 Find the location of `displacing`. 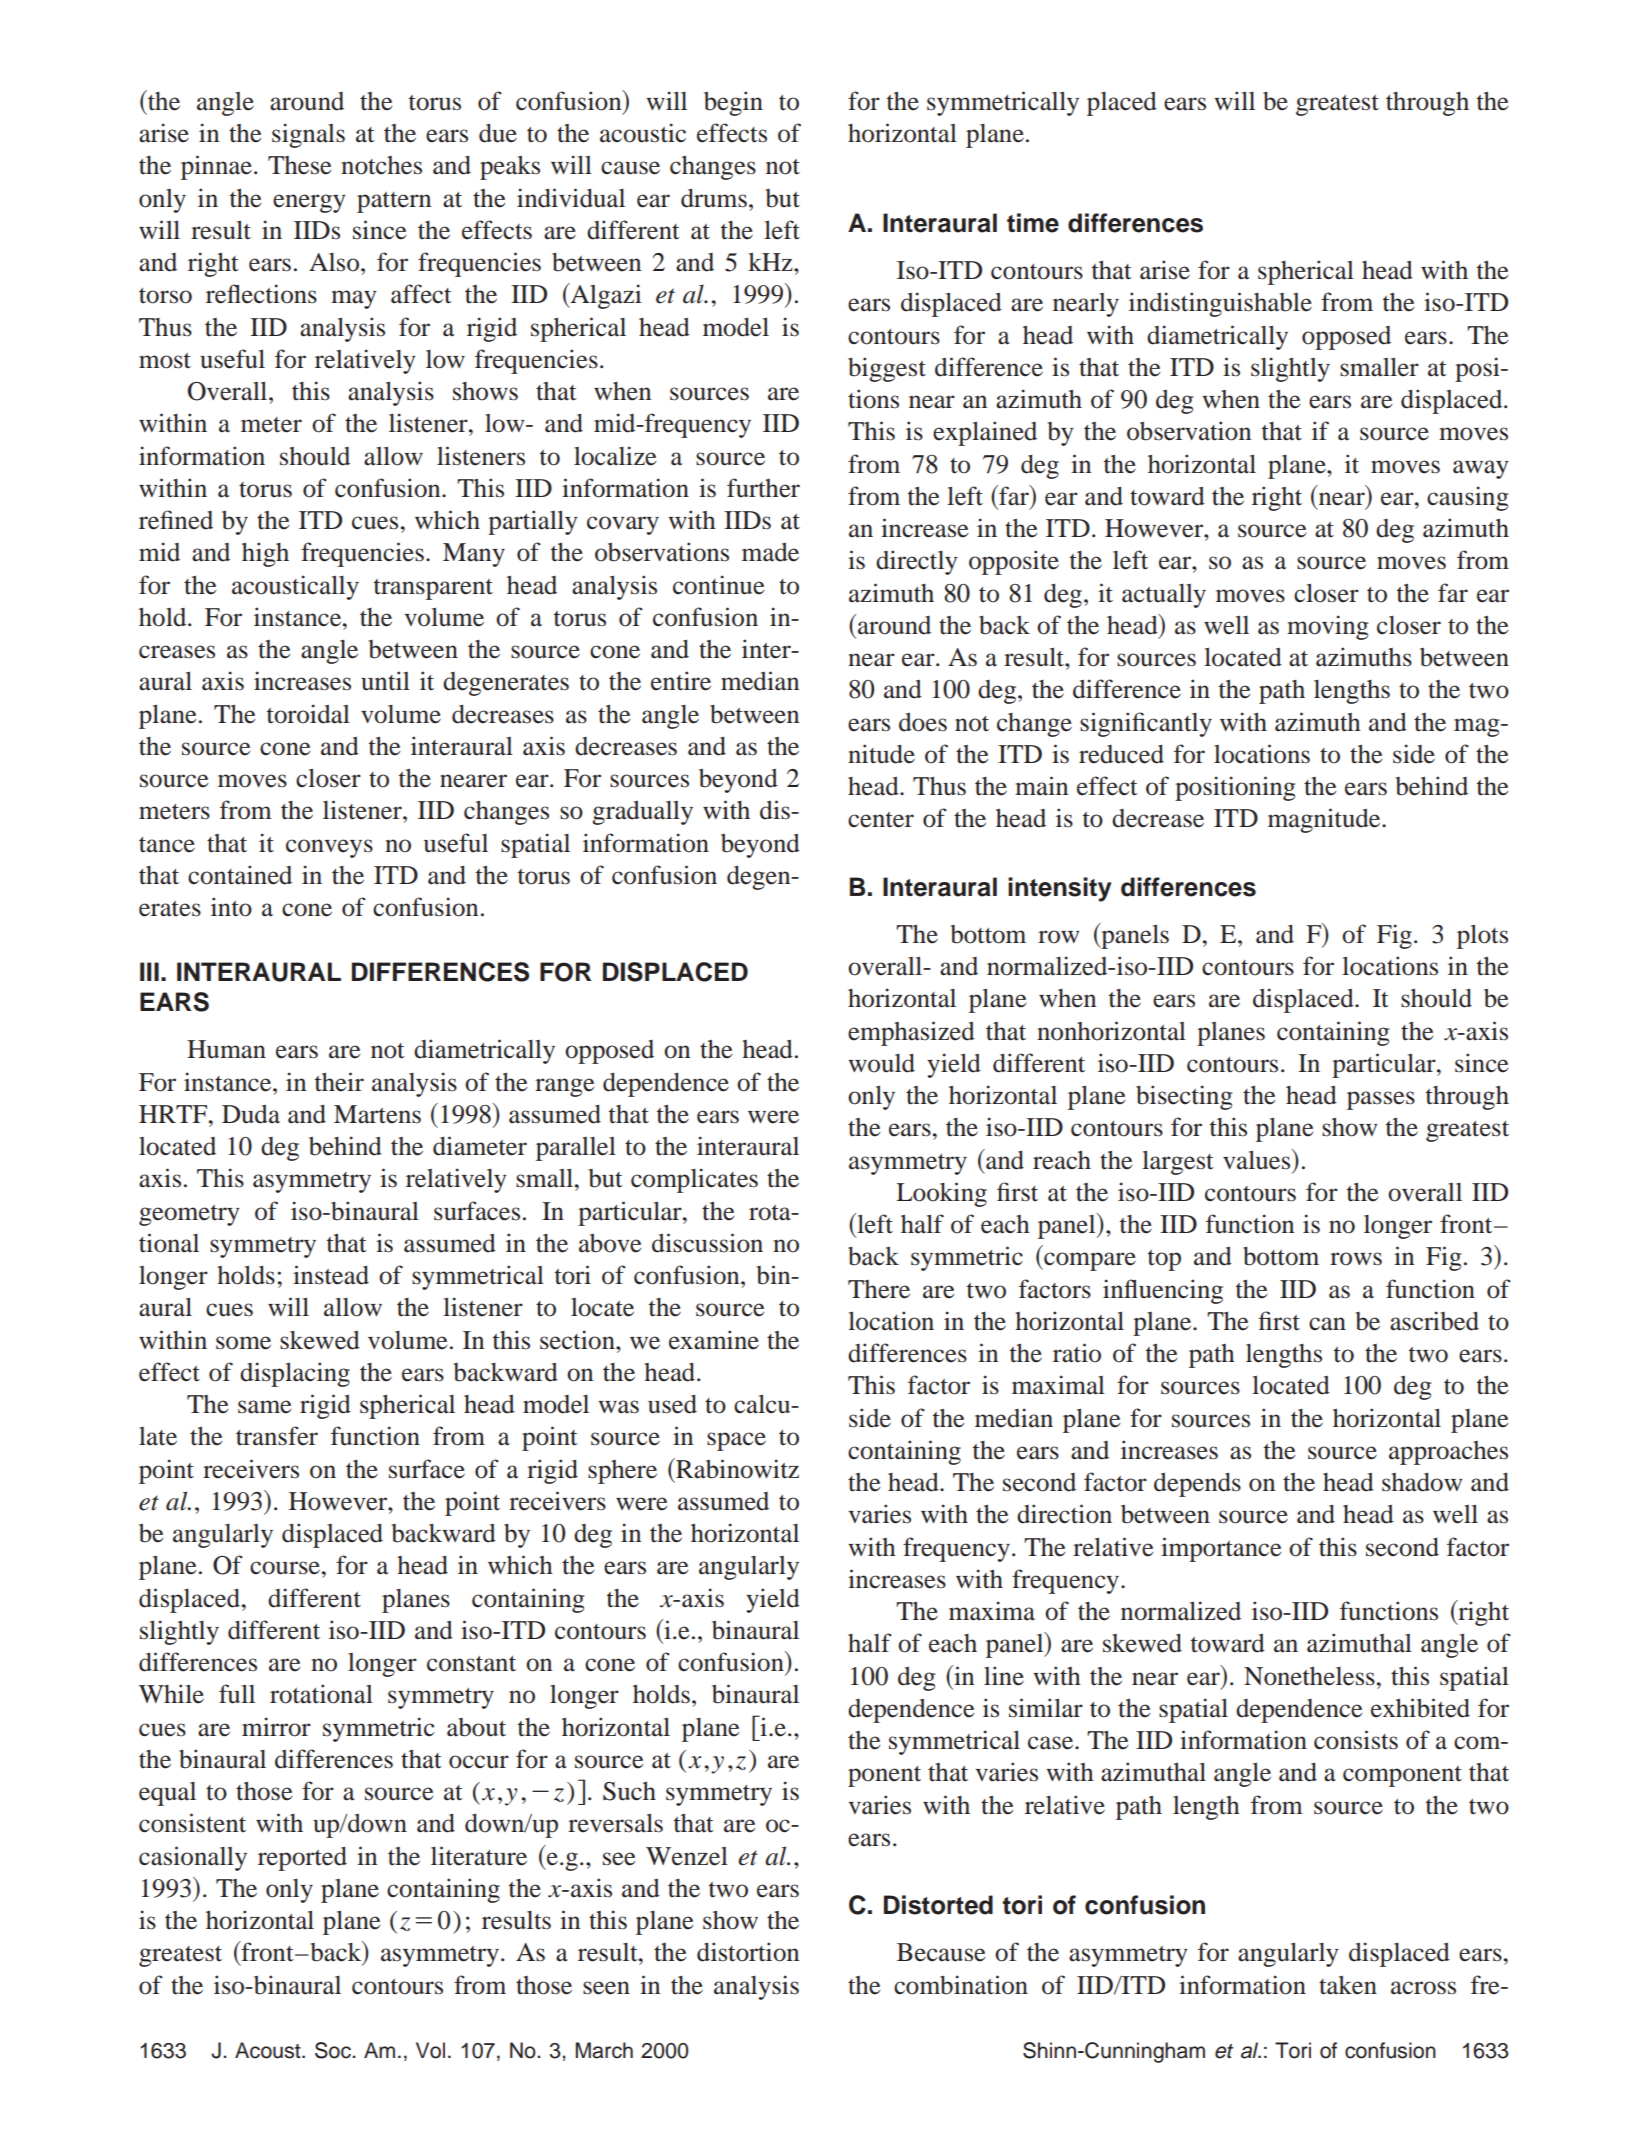

displacing is located at coordinates (295, 1374).
